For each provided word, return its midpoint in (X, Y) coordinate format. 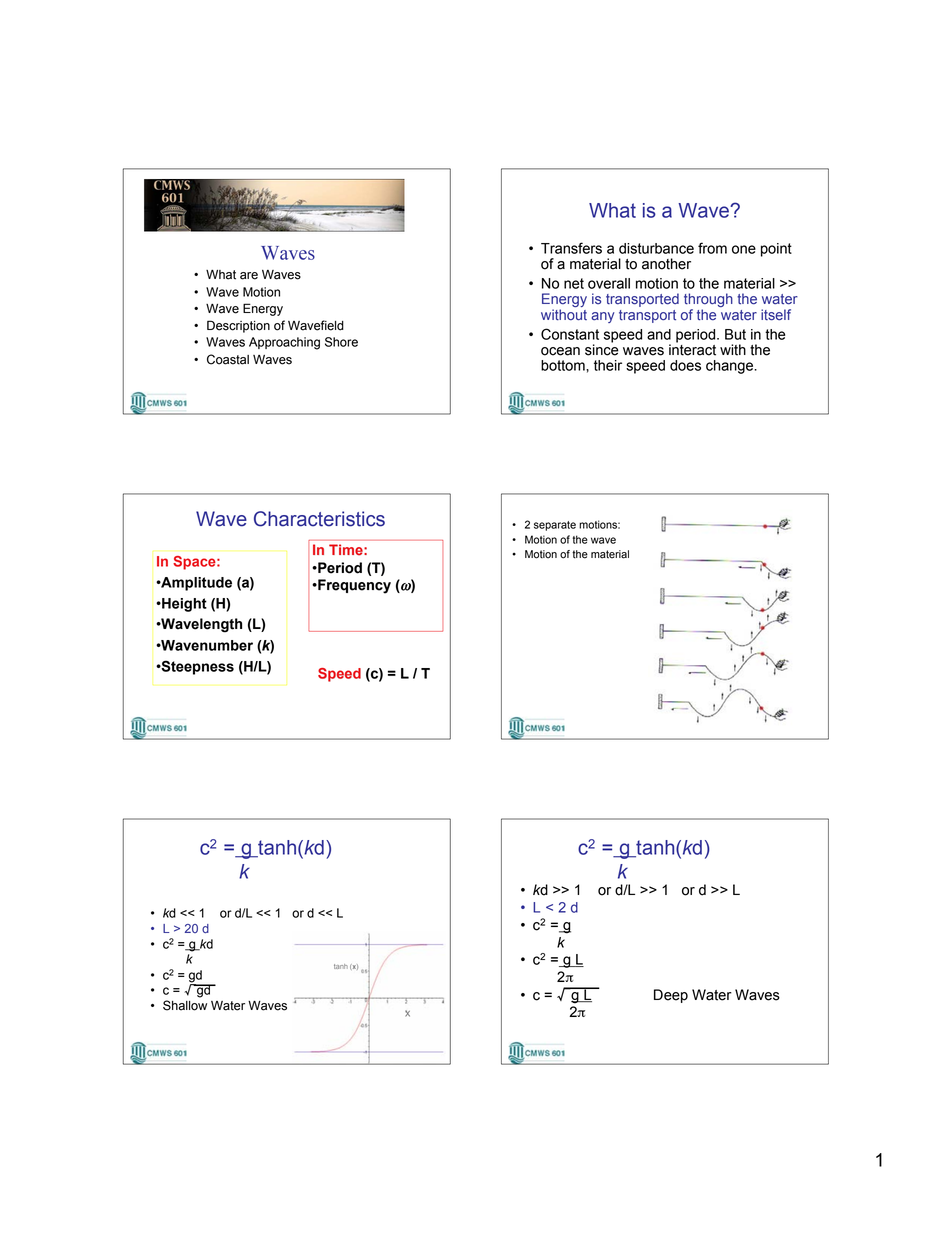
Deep (671, 996)
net (574, 283)
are (249, 276)
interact (692, 349)
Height (183, 605)
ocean (560, 351)
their (608, 365)
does (685, 365)
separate (555, 526)
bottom (564, 365)
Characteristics (319, 519)
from (712, 248)
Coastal (228, 359)
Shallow (185, 1005)
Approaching (284, 343)
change (730, 367)
